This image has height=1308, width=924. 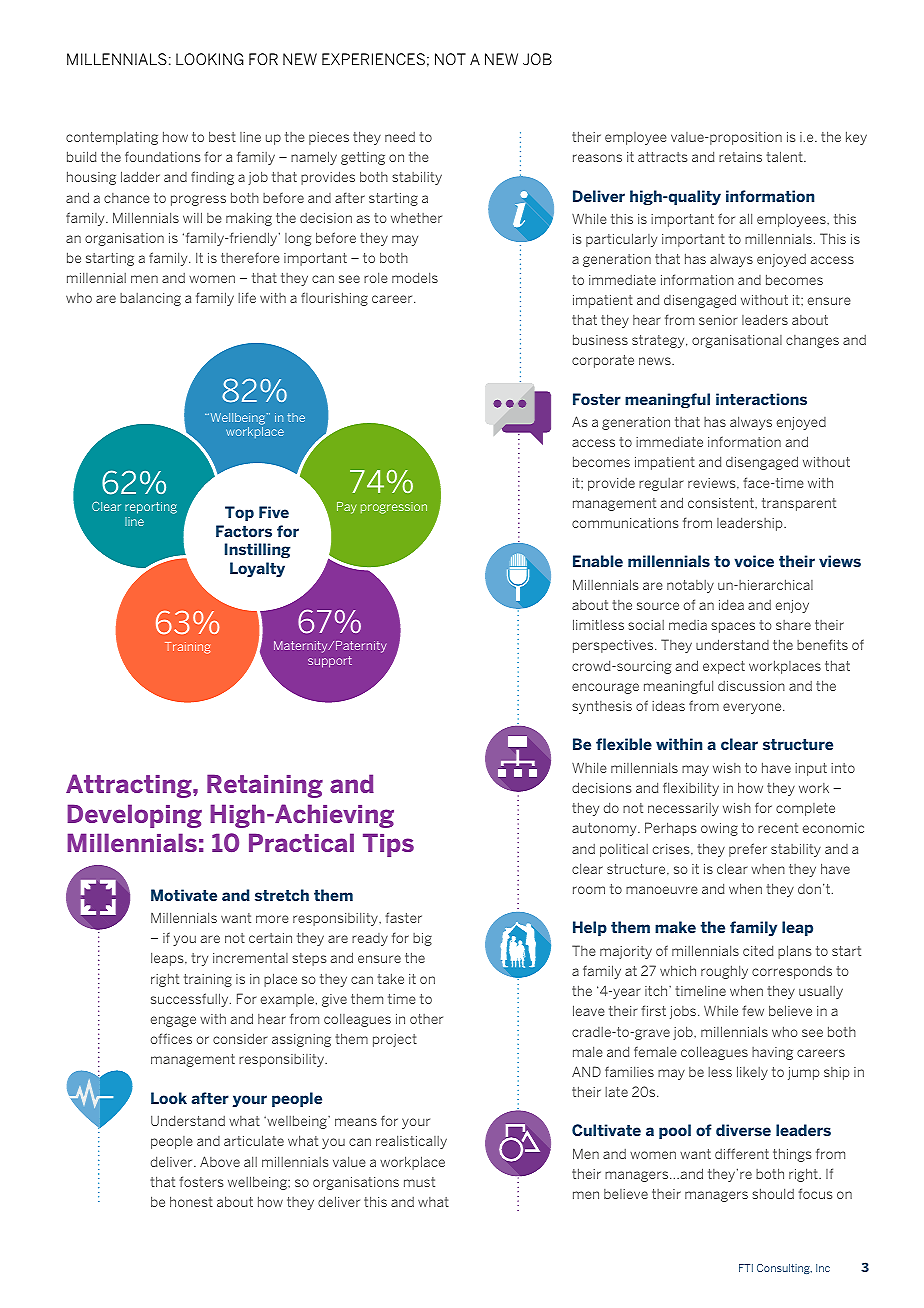 I want to click on must, so click(x=419, y=1182).
